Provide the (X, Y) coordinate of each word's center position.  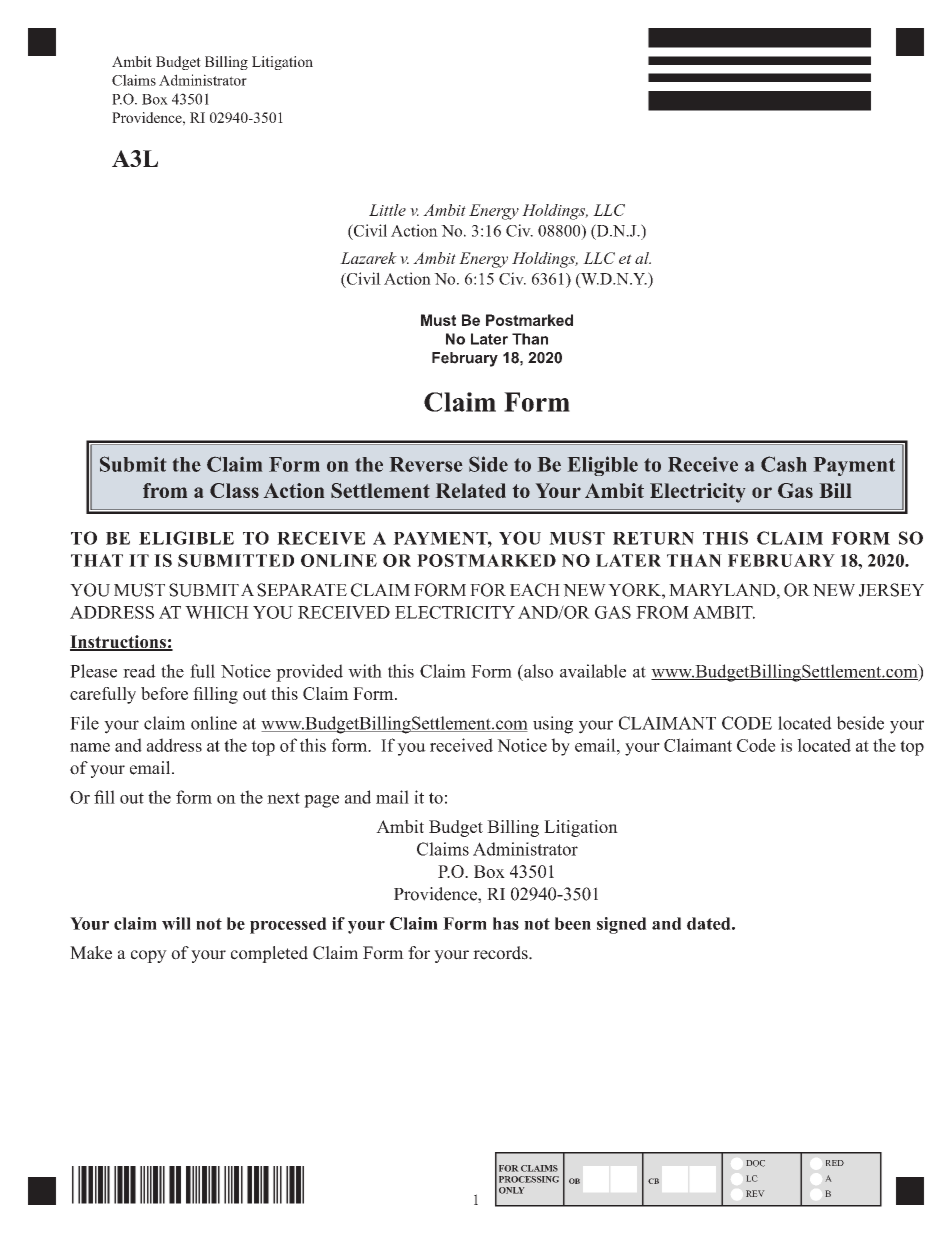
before (164, 693)
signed (622, 925)
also (537, 671)
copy (149, 956)
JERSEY (891, 590)
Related (471, 490)
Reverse (426, 464)
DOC (756, 1163)
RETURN (653, 538)
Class (234, 490)
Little (387, 210)
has (506, 923)
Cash (784, 464)
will (176, 923)
